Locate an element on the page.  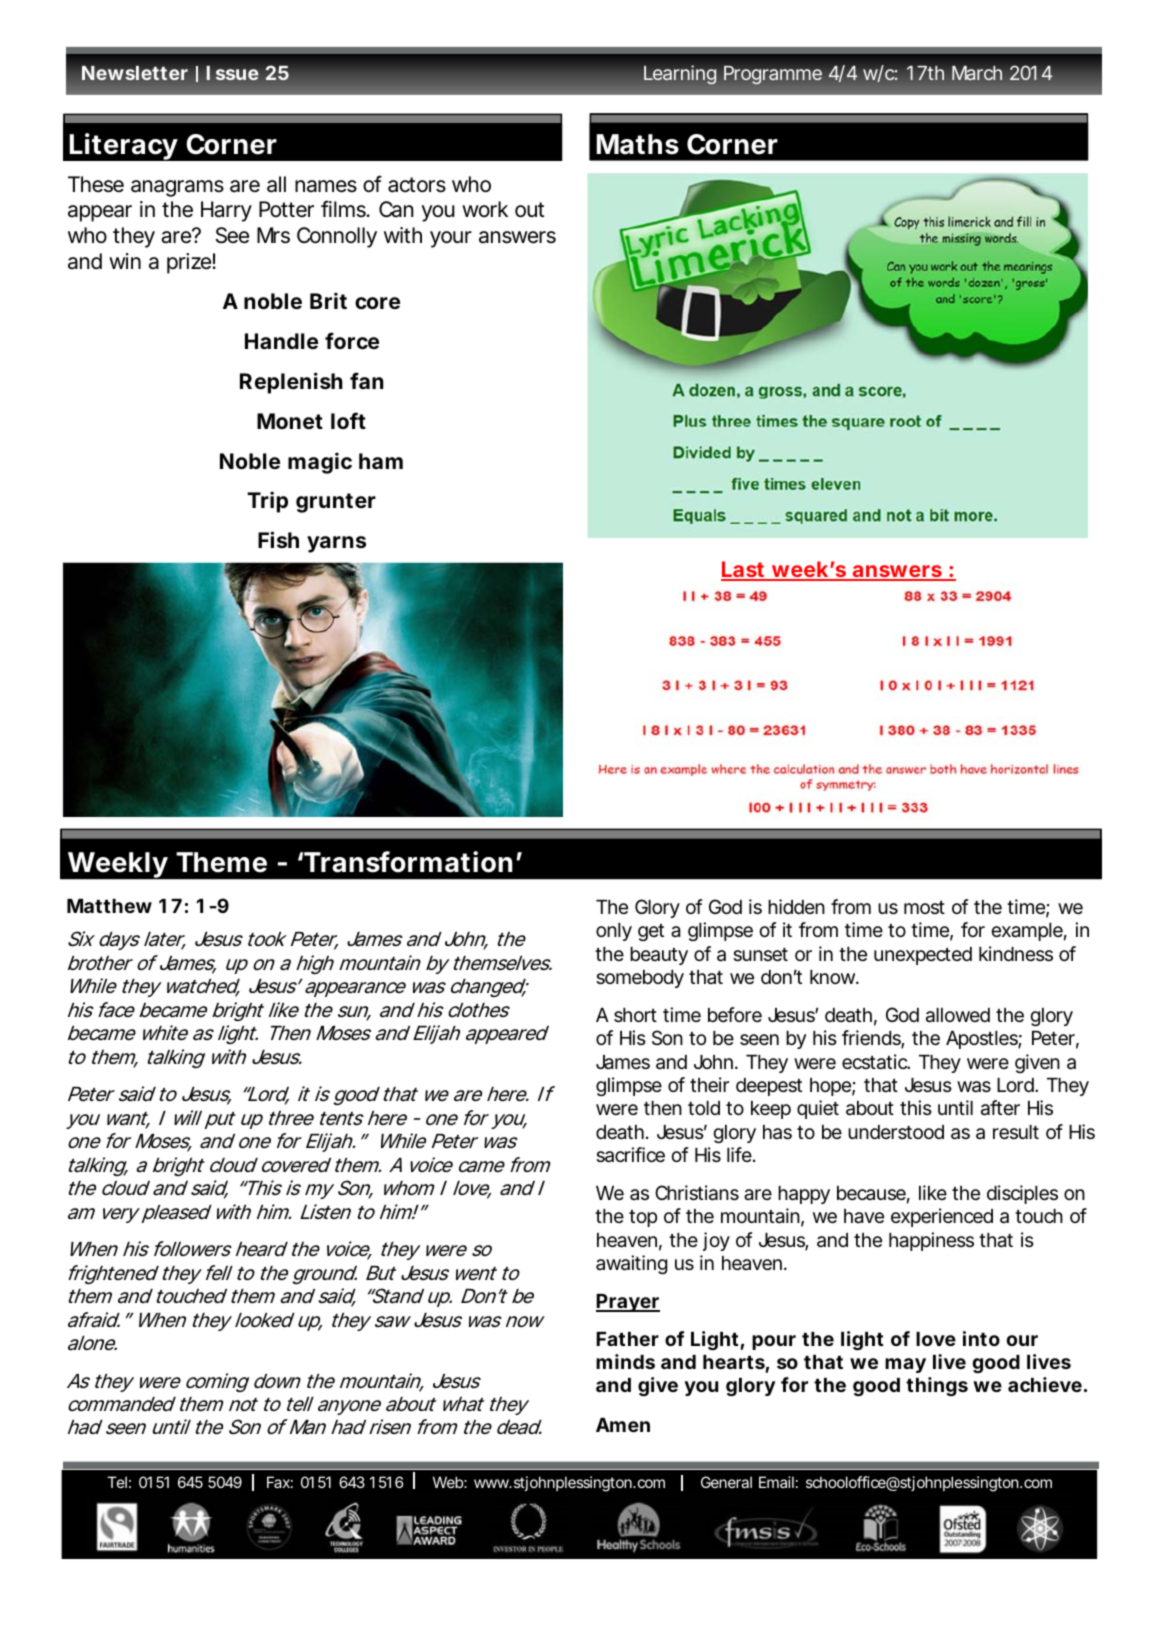
Issue is located at coordinates (232, 73).
